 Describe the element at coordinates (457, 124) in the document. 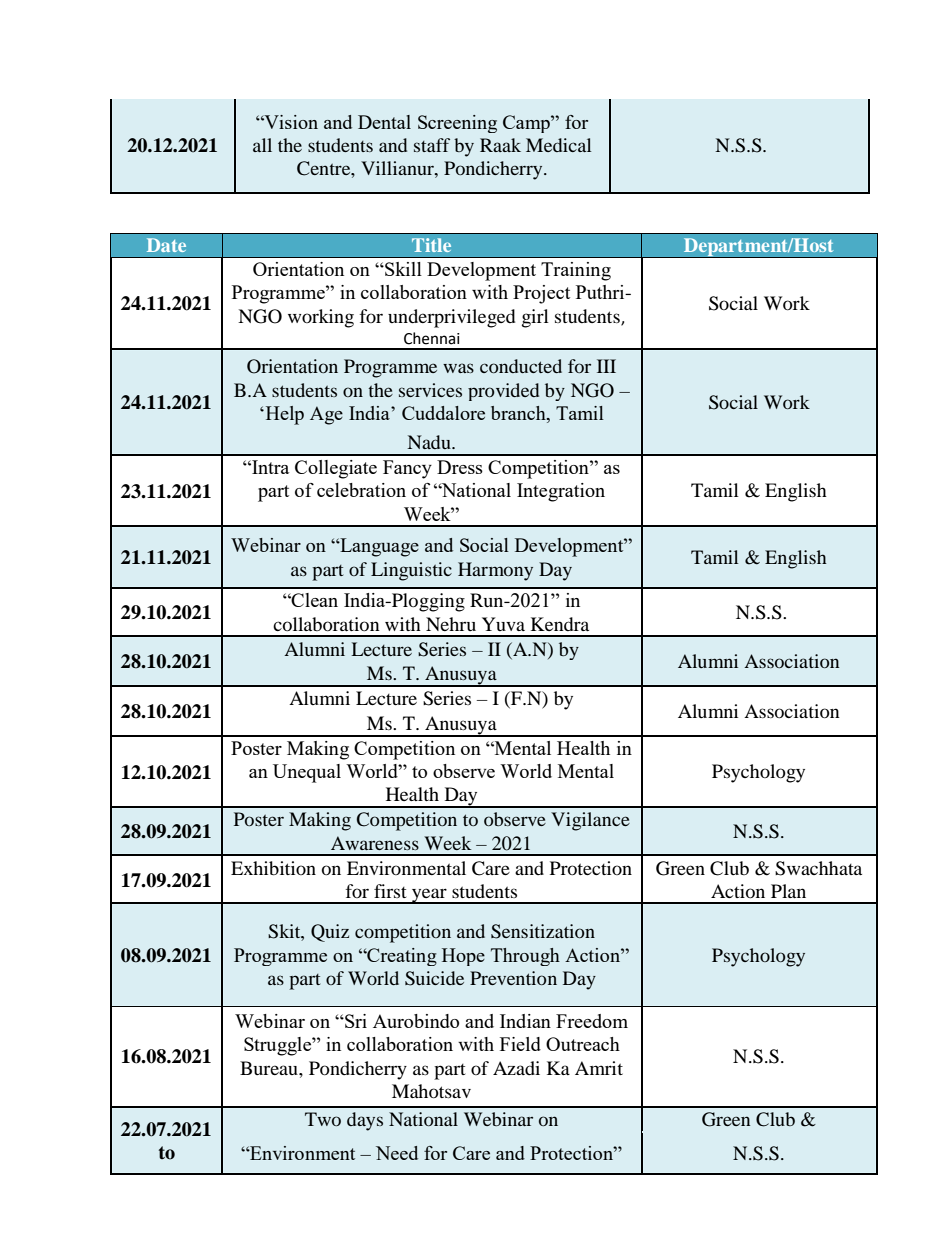

I see `Screening` at that location.
